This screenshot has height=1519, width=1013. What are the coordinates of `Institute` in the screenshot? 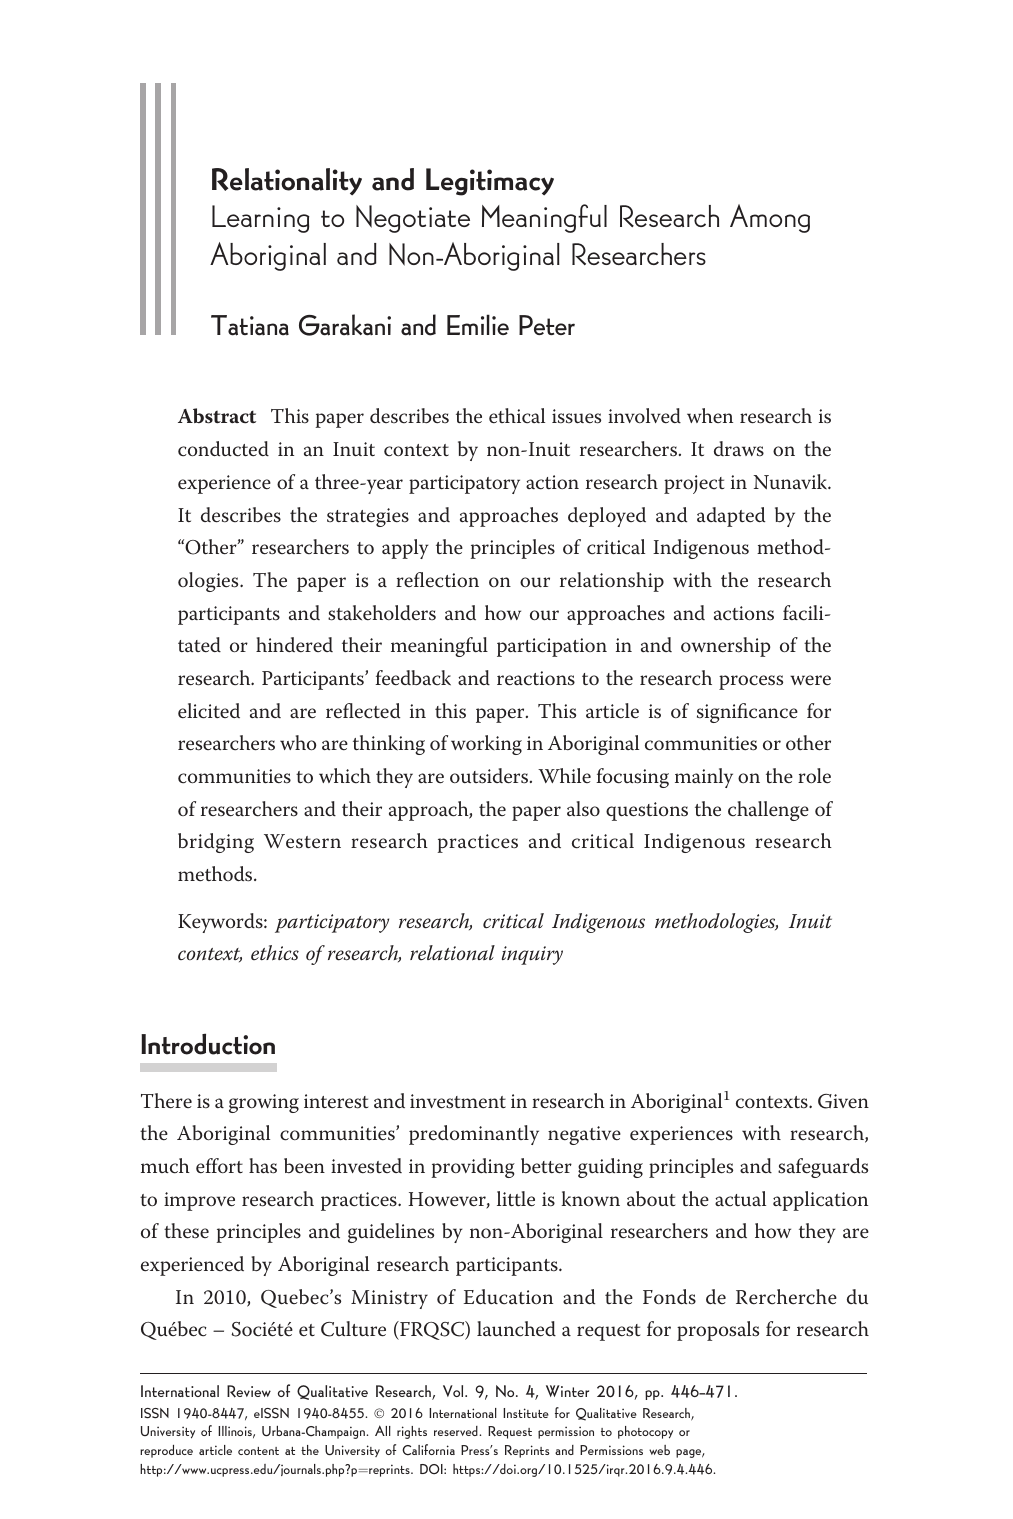 It's located at (526, 1413).
